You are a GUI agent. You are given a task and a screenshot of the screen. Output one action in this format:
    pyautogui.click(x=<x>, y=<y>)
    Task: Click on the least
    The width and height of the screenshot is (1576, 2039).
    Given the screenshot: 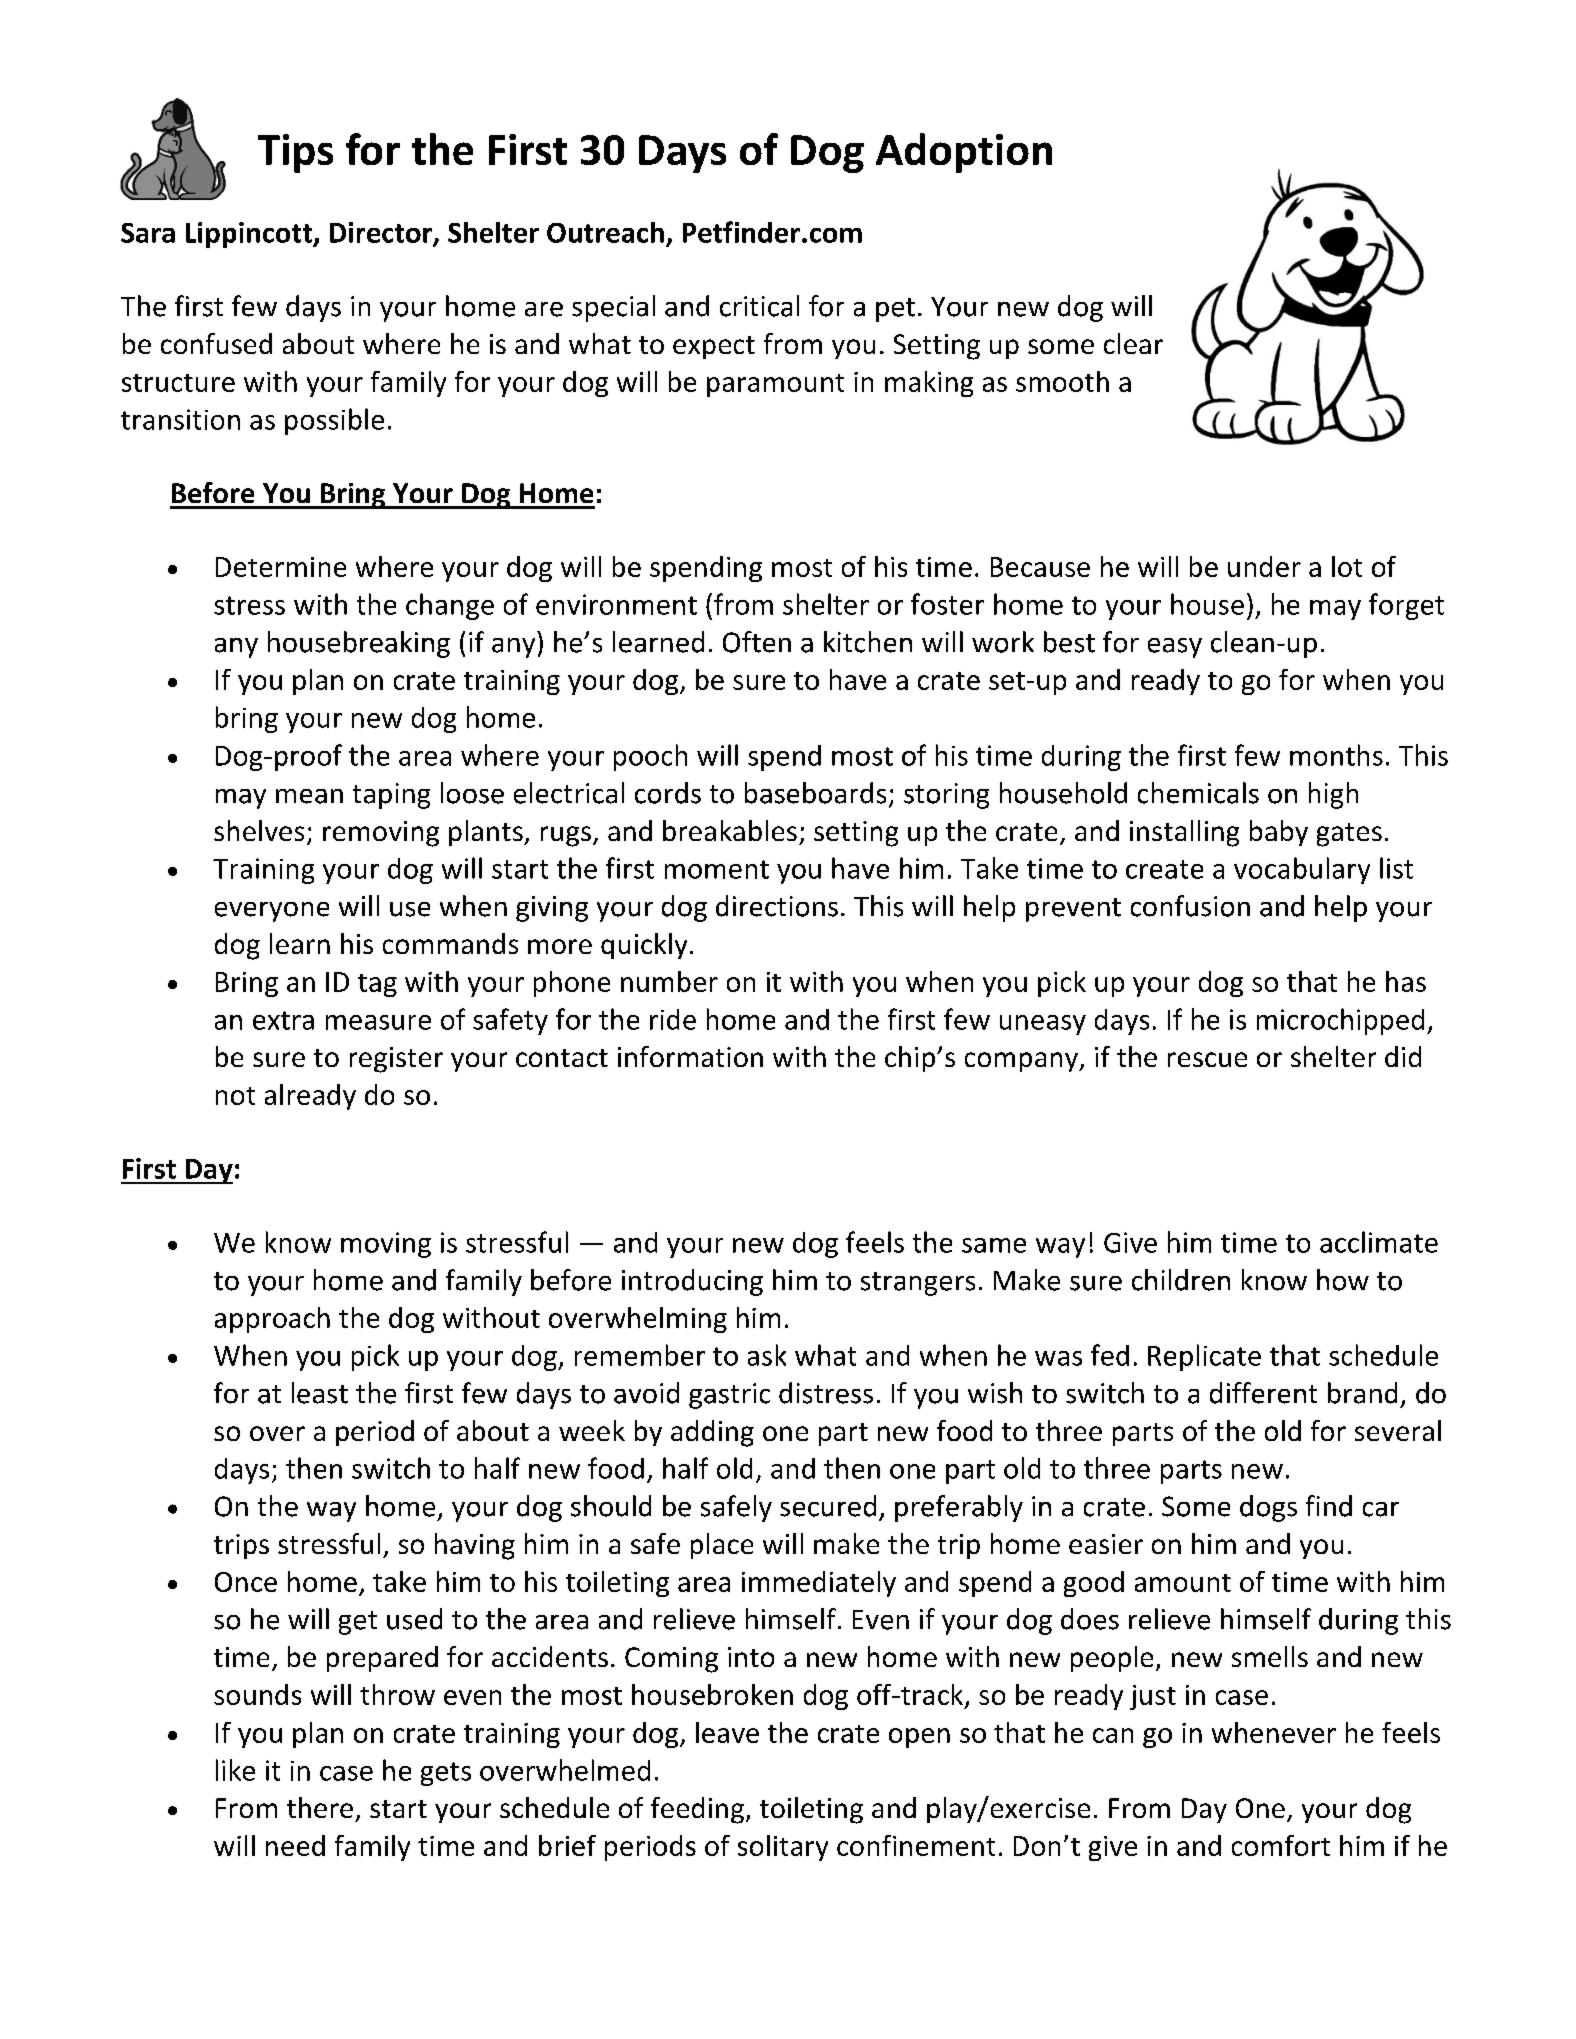 What is the action you would take?
    pyautogui.click(x=320, y=1393)
